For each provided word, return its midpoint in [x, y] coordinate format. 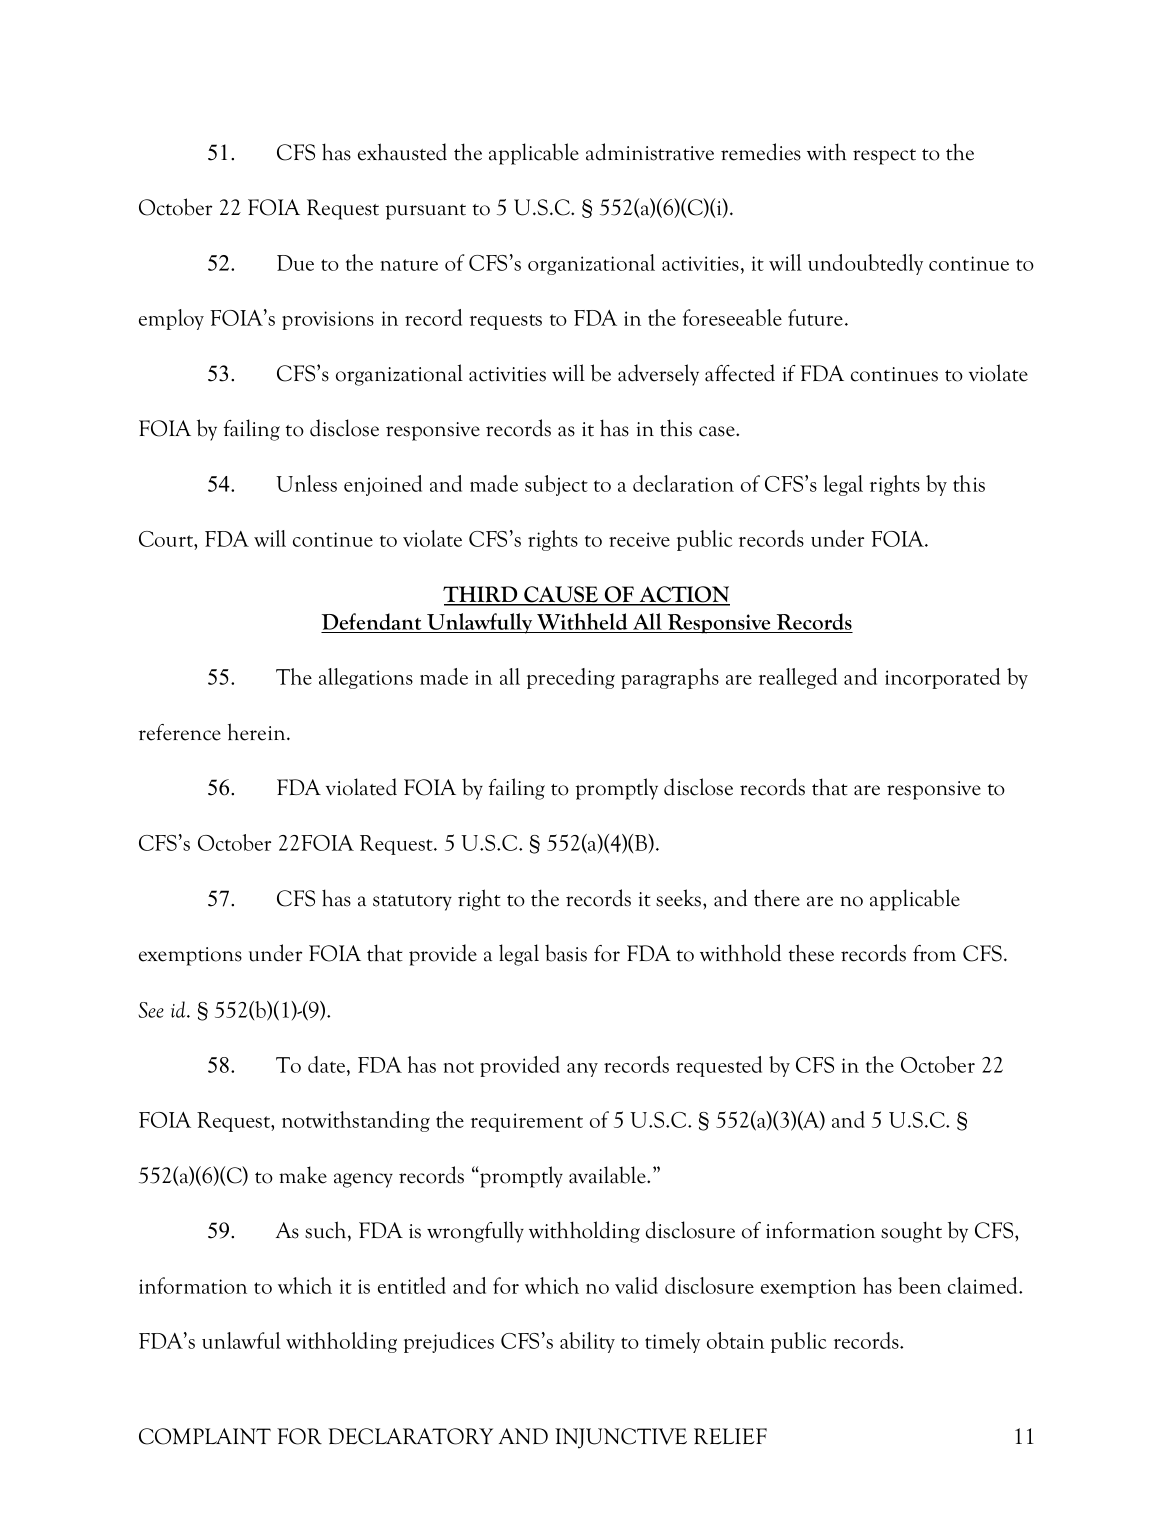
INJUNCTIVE [621, 1438]
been [919, 1285]
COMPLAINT [205, 1436]
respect [884, 157]
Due [295, 263]
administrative [650, 152]
